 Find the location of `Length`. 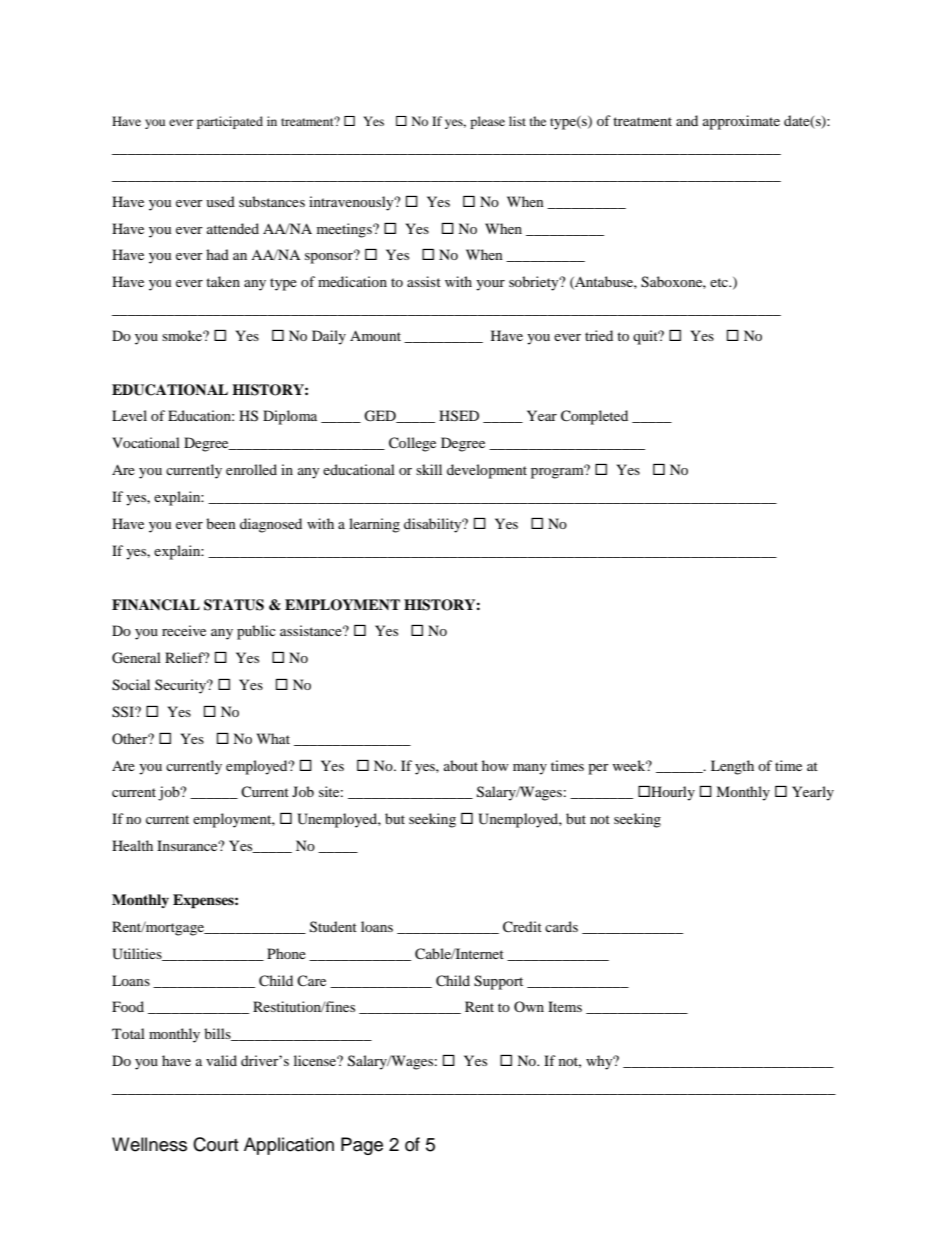

Length is located at coordinates (732, 767).
